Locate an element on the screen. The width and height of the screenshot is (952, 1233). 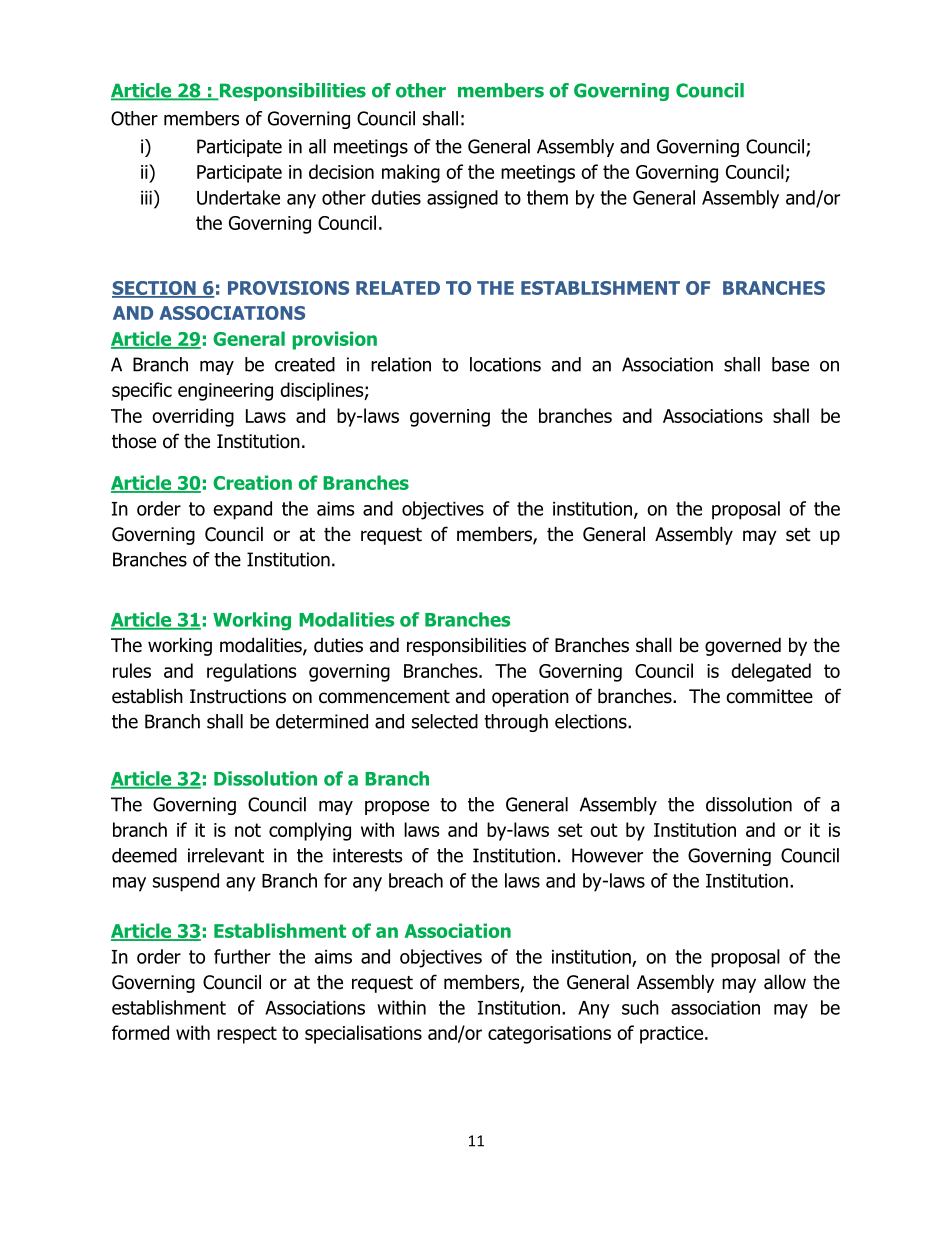
Undertake is located at coordinates (238, 197).
